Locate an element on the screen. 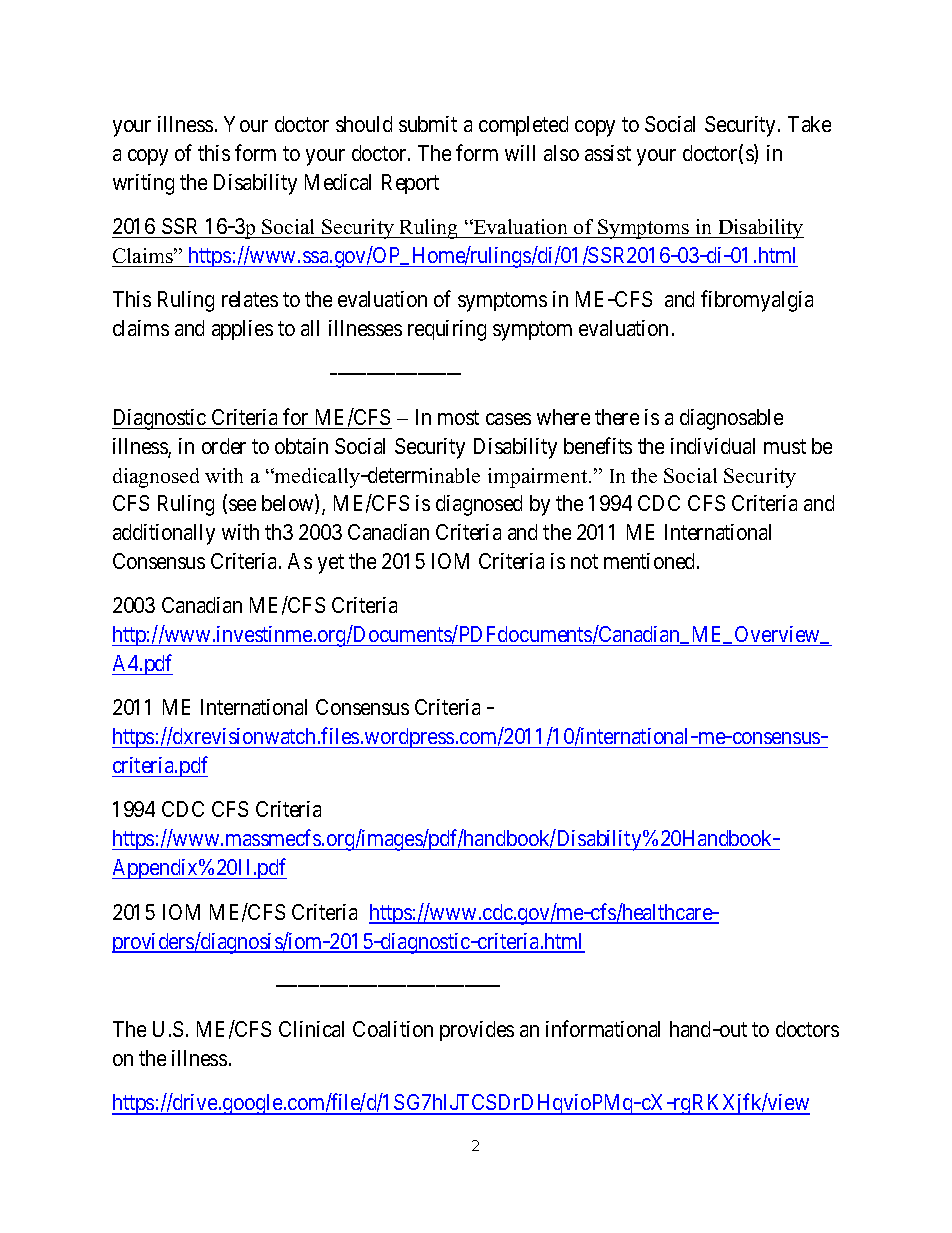 Image resolution: width=952 pixels, height=1233 pixels. Clinical is located at coordinates (311, 1029).
